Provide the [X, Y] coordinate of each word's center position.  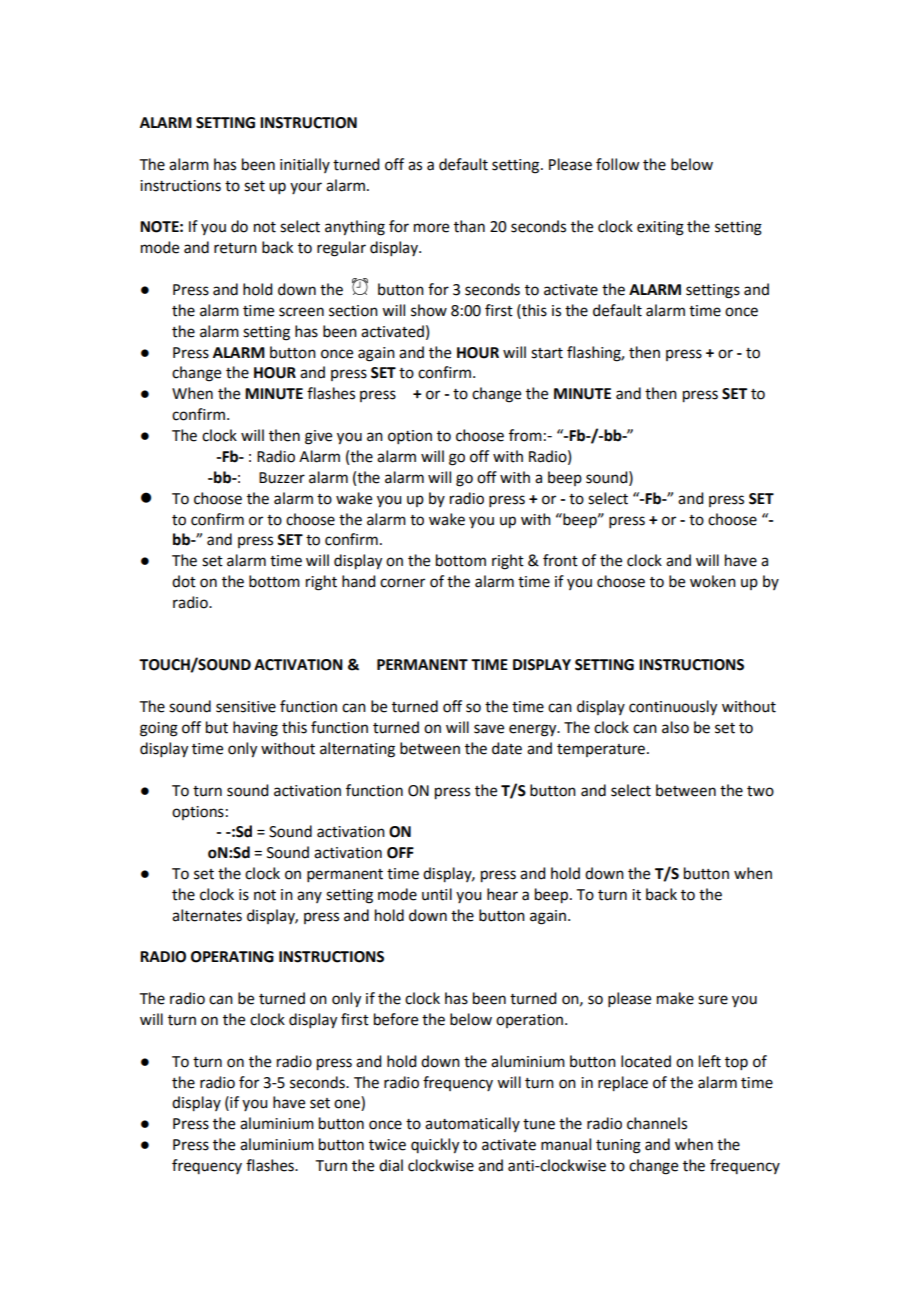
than [469, 226]
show [429, 310]
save [489, 729]
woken [713, 581]
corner [402, 583]
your [306, 188]
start [547, 353]
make [675, 998]
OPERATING [232, 957]
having [255, 729]
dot [184, 581]
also [675, 727]
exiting [660, 228]
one [348, 1105]
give [318, 437]
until [437, 894]
